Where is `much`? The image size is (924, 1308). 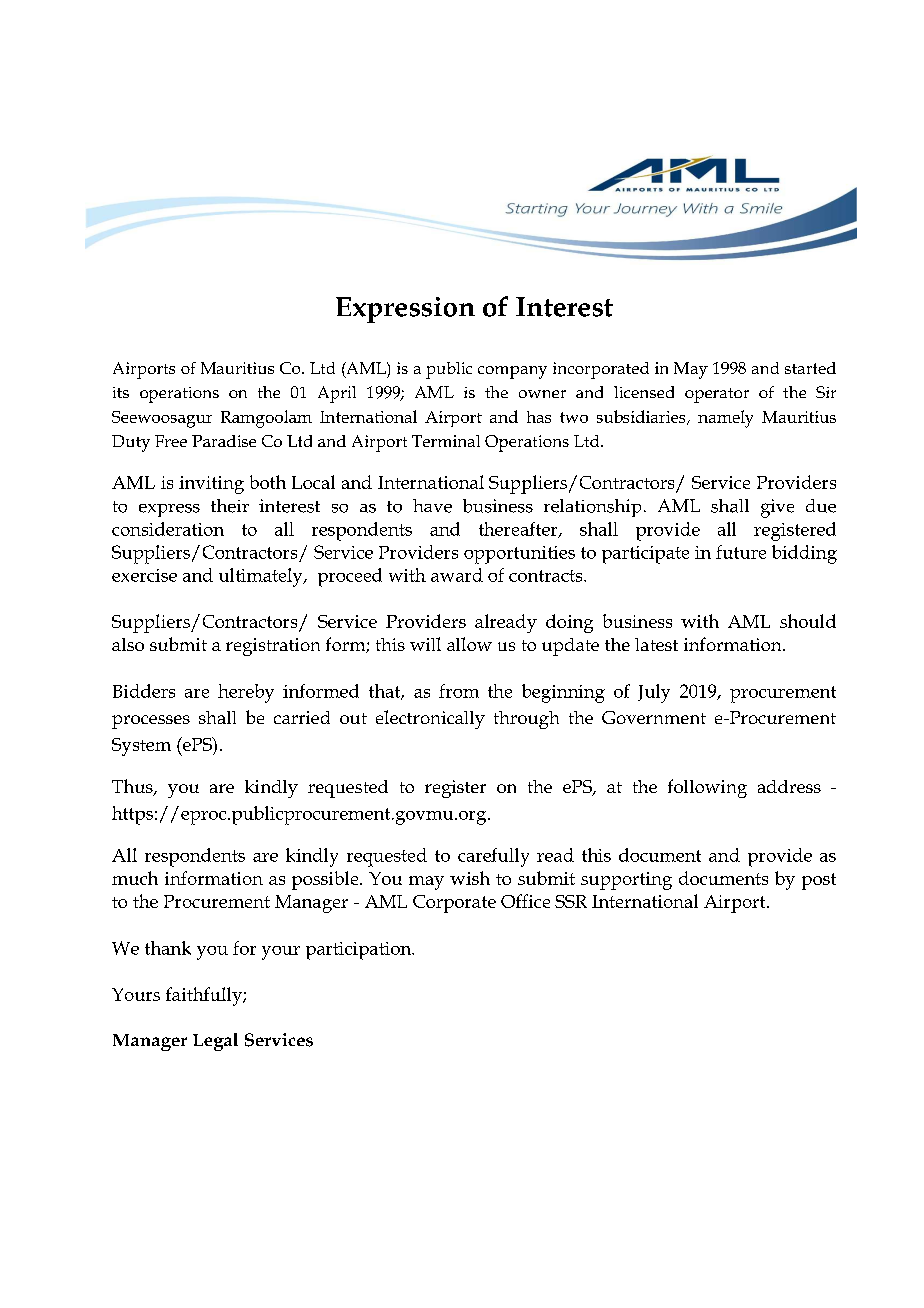 much is located at coordinates (135, 878).
